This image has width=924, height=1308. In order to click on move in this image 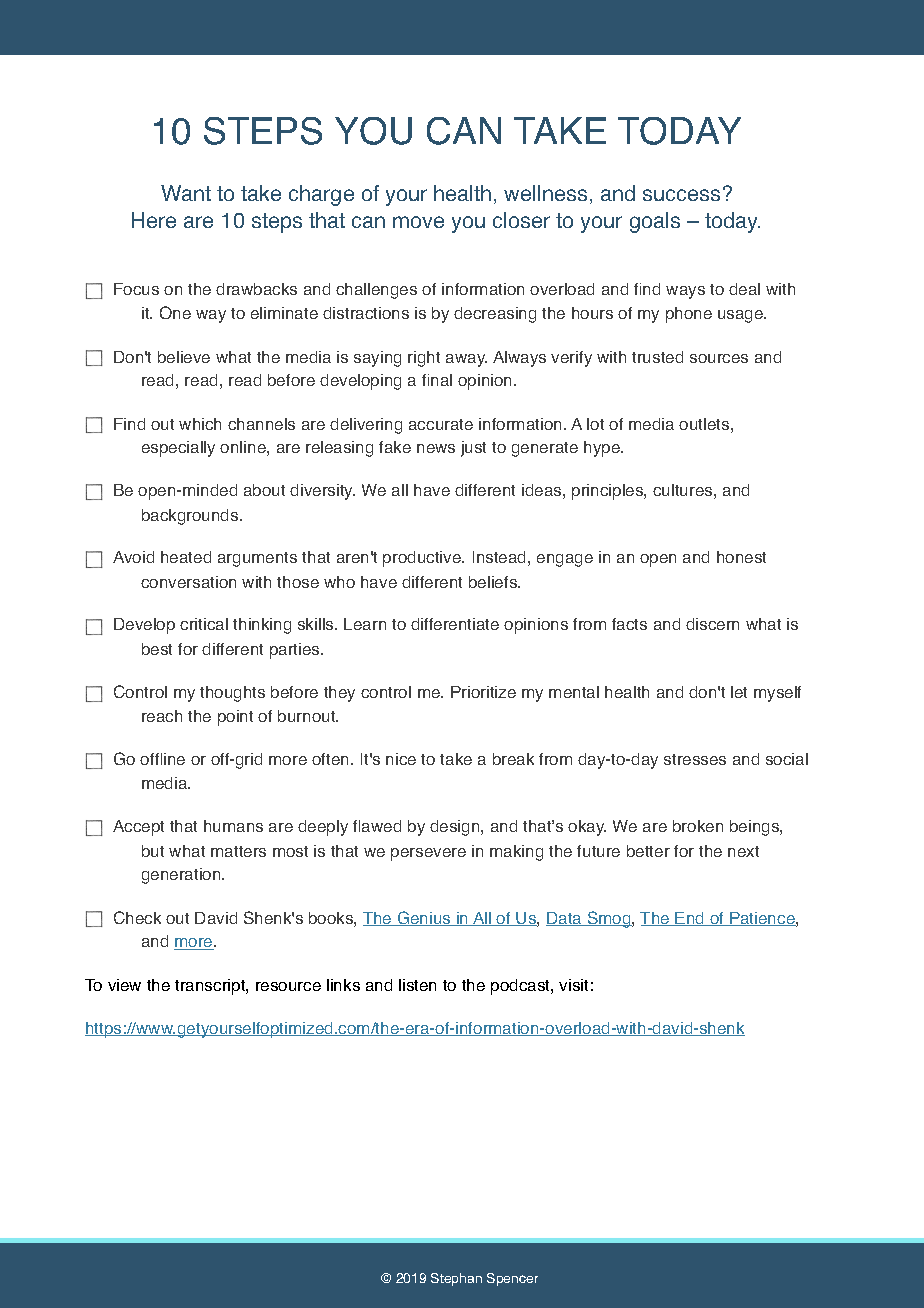, I will do `click(418, 222)`.
